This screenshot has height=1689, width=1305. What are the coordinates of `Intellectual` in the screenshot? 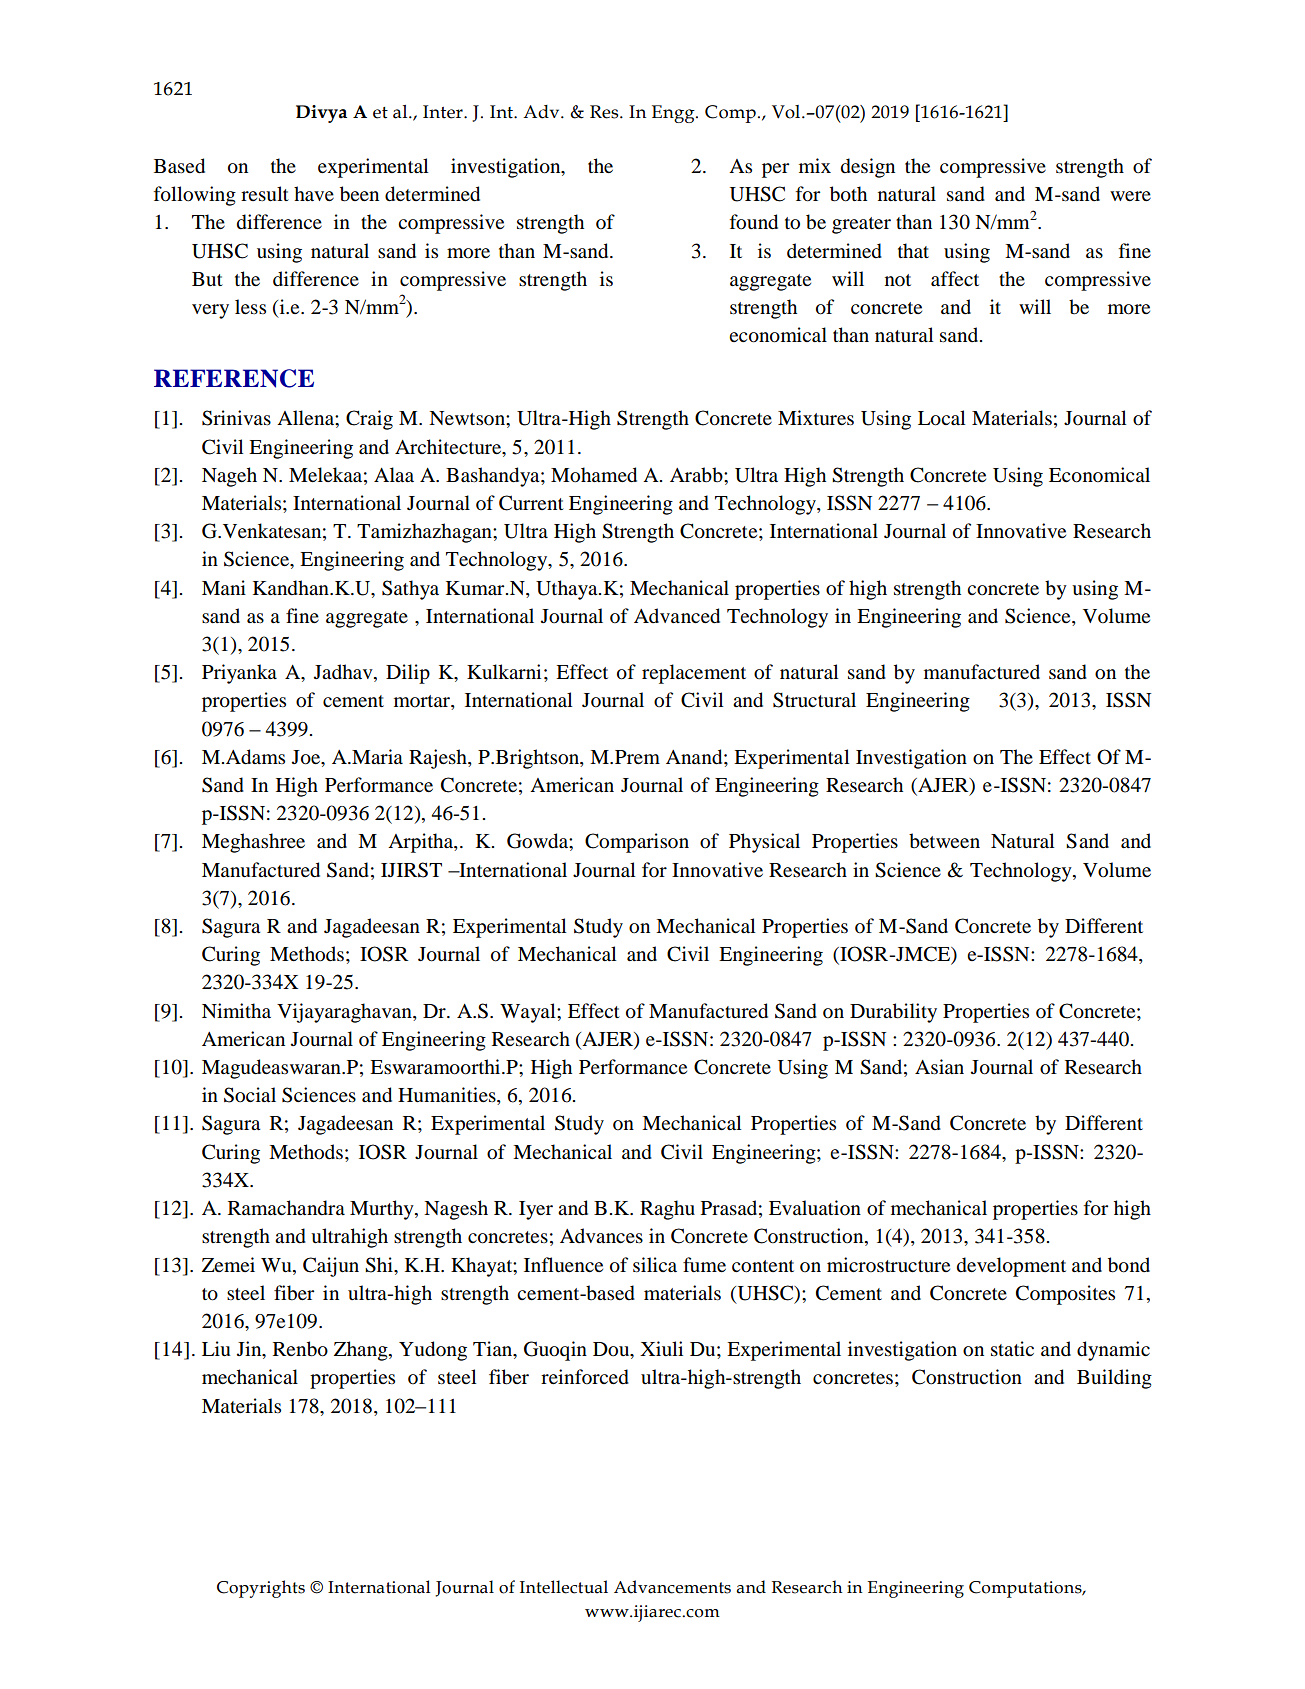 It's located at (564, 1587).
